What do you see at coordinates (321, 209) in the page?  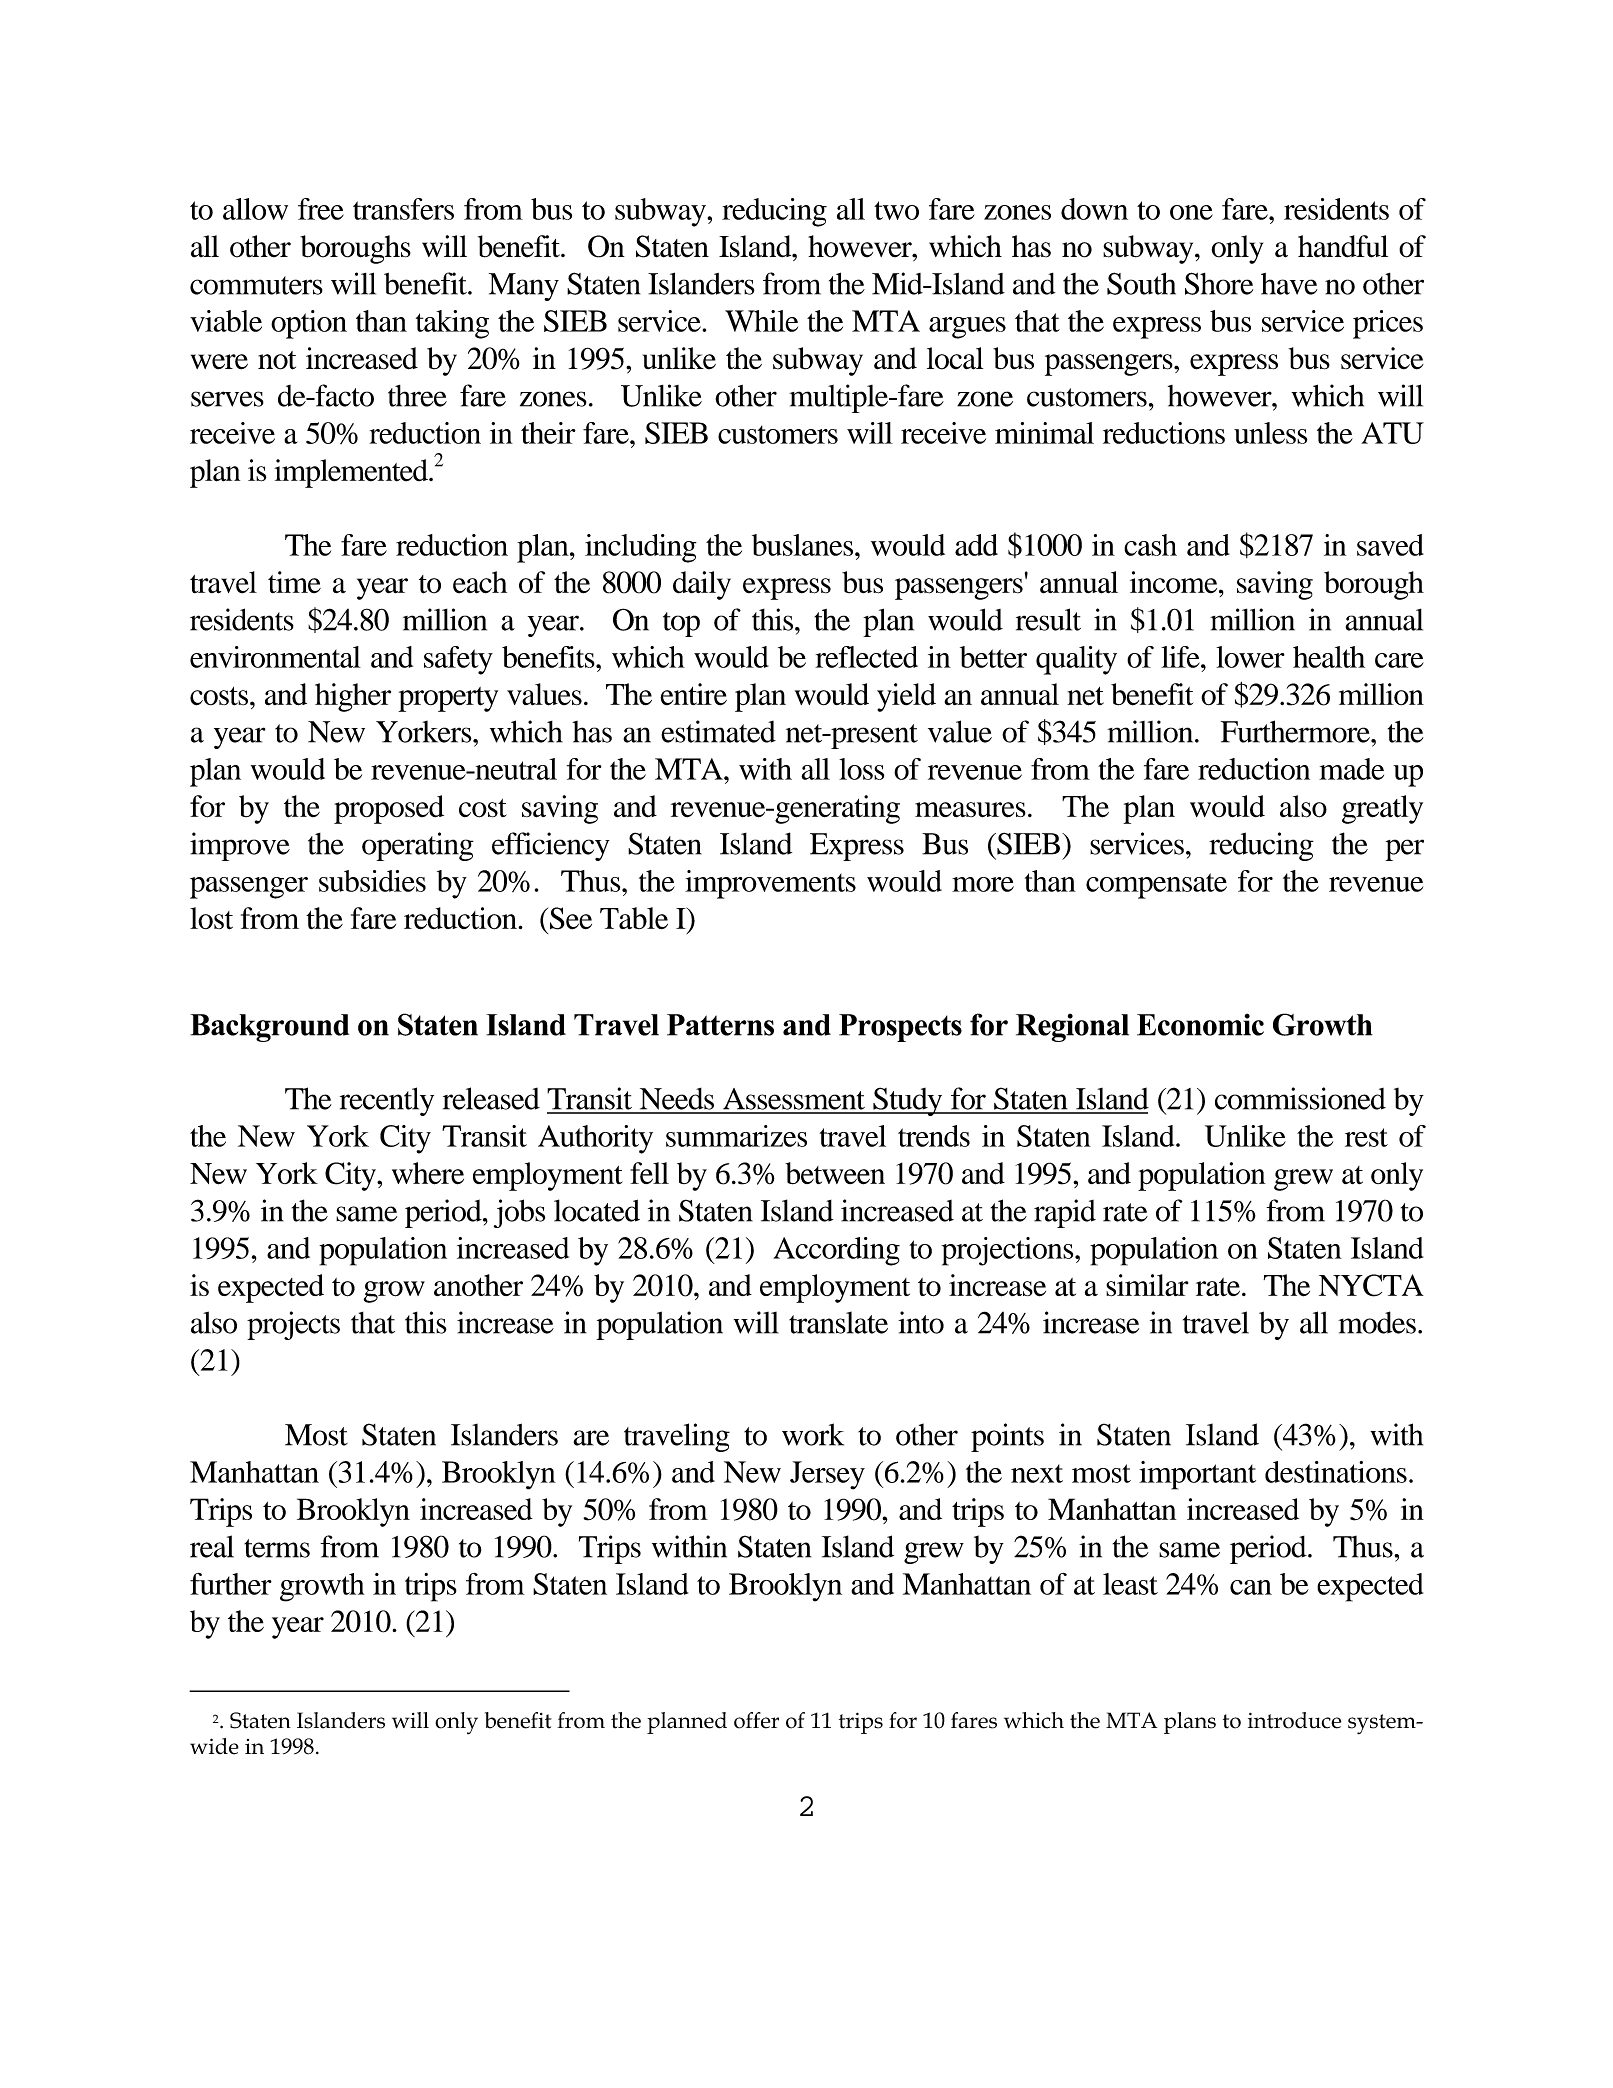 I see `free` at bounding box center [321, 209].
